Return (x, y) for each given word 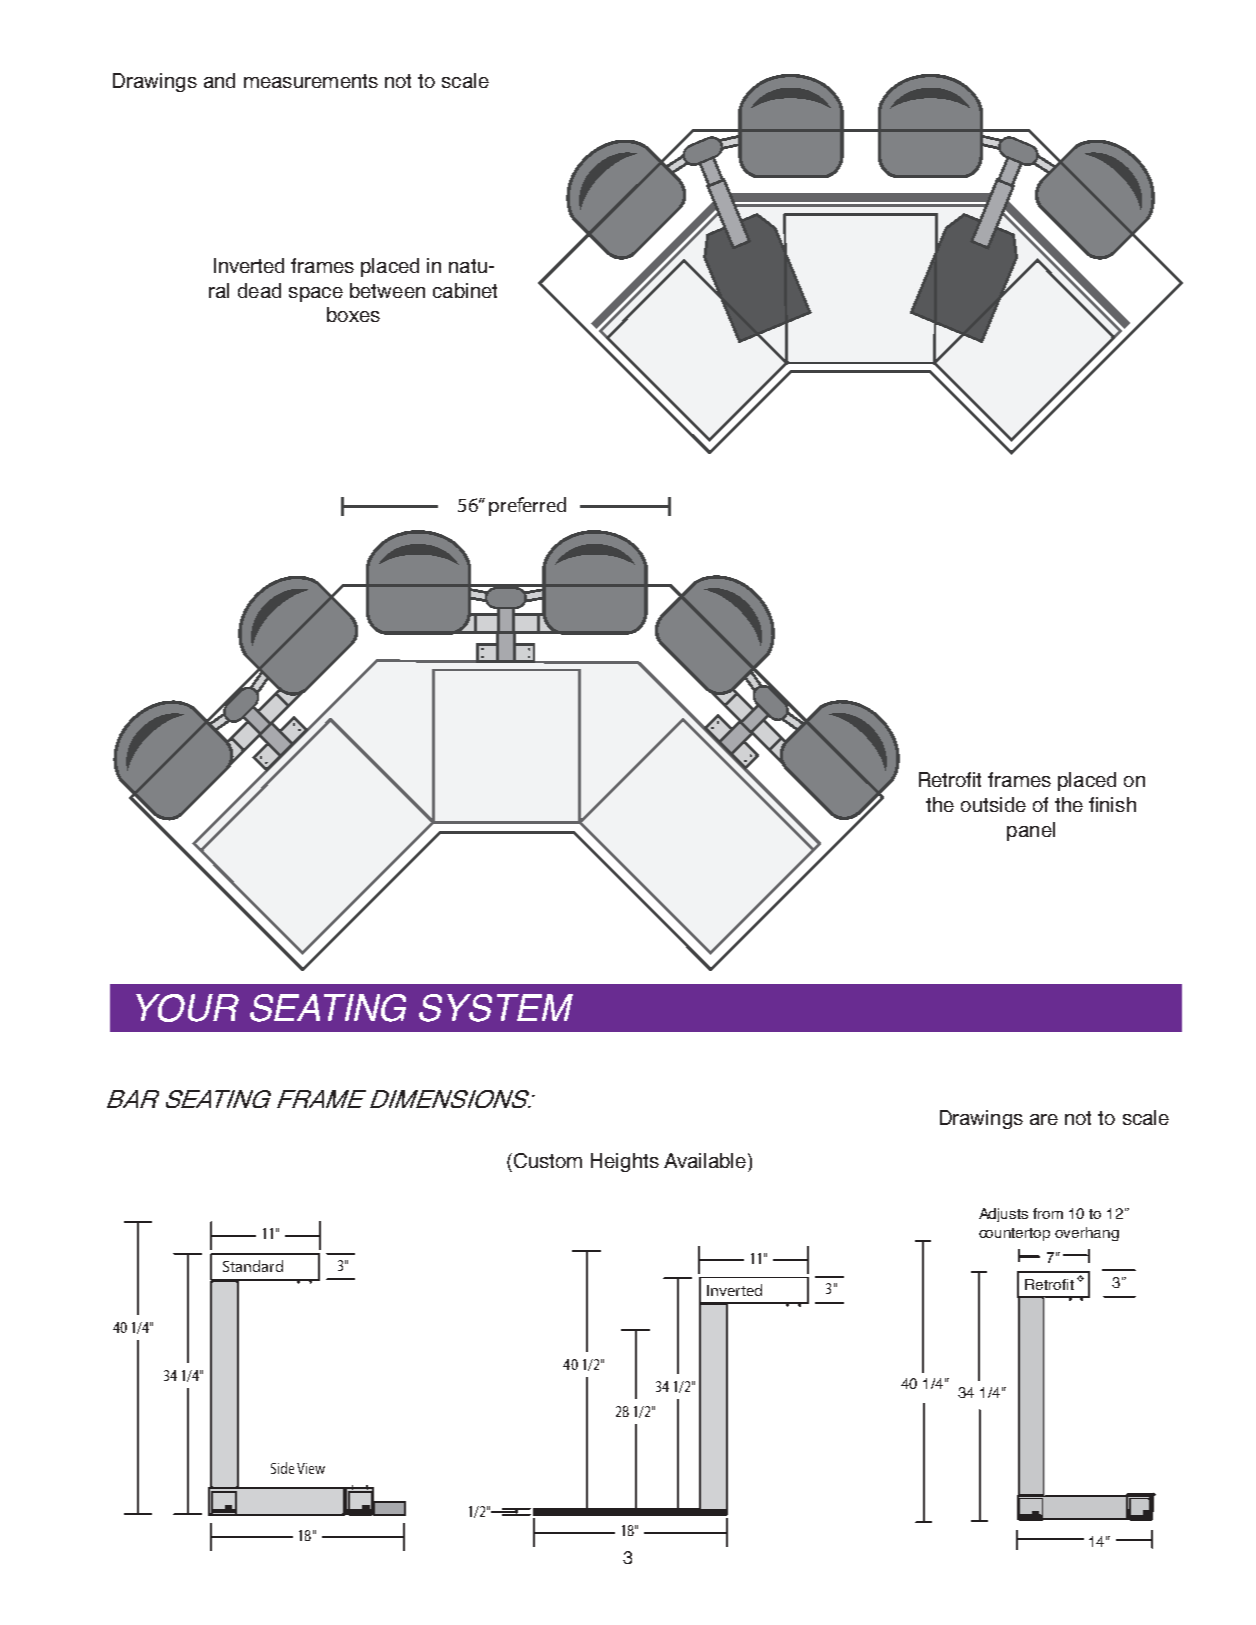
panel (1031, 831)
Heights (625, 1162)
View (311, 1468)
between (387, 290)
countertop (1014, 1234)
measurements (311, 81)
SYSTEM (496, 1008)
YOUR (187, 1008)
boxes (353, 314)
